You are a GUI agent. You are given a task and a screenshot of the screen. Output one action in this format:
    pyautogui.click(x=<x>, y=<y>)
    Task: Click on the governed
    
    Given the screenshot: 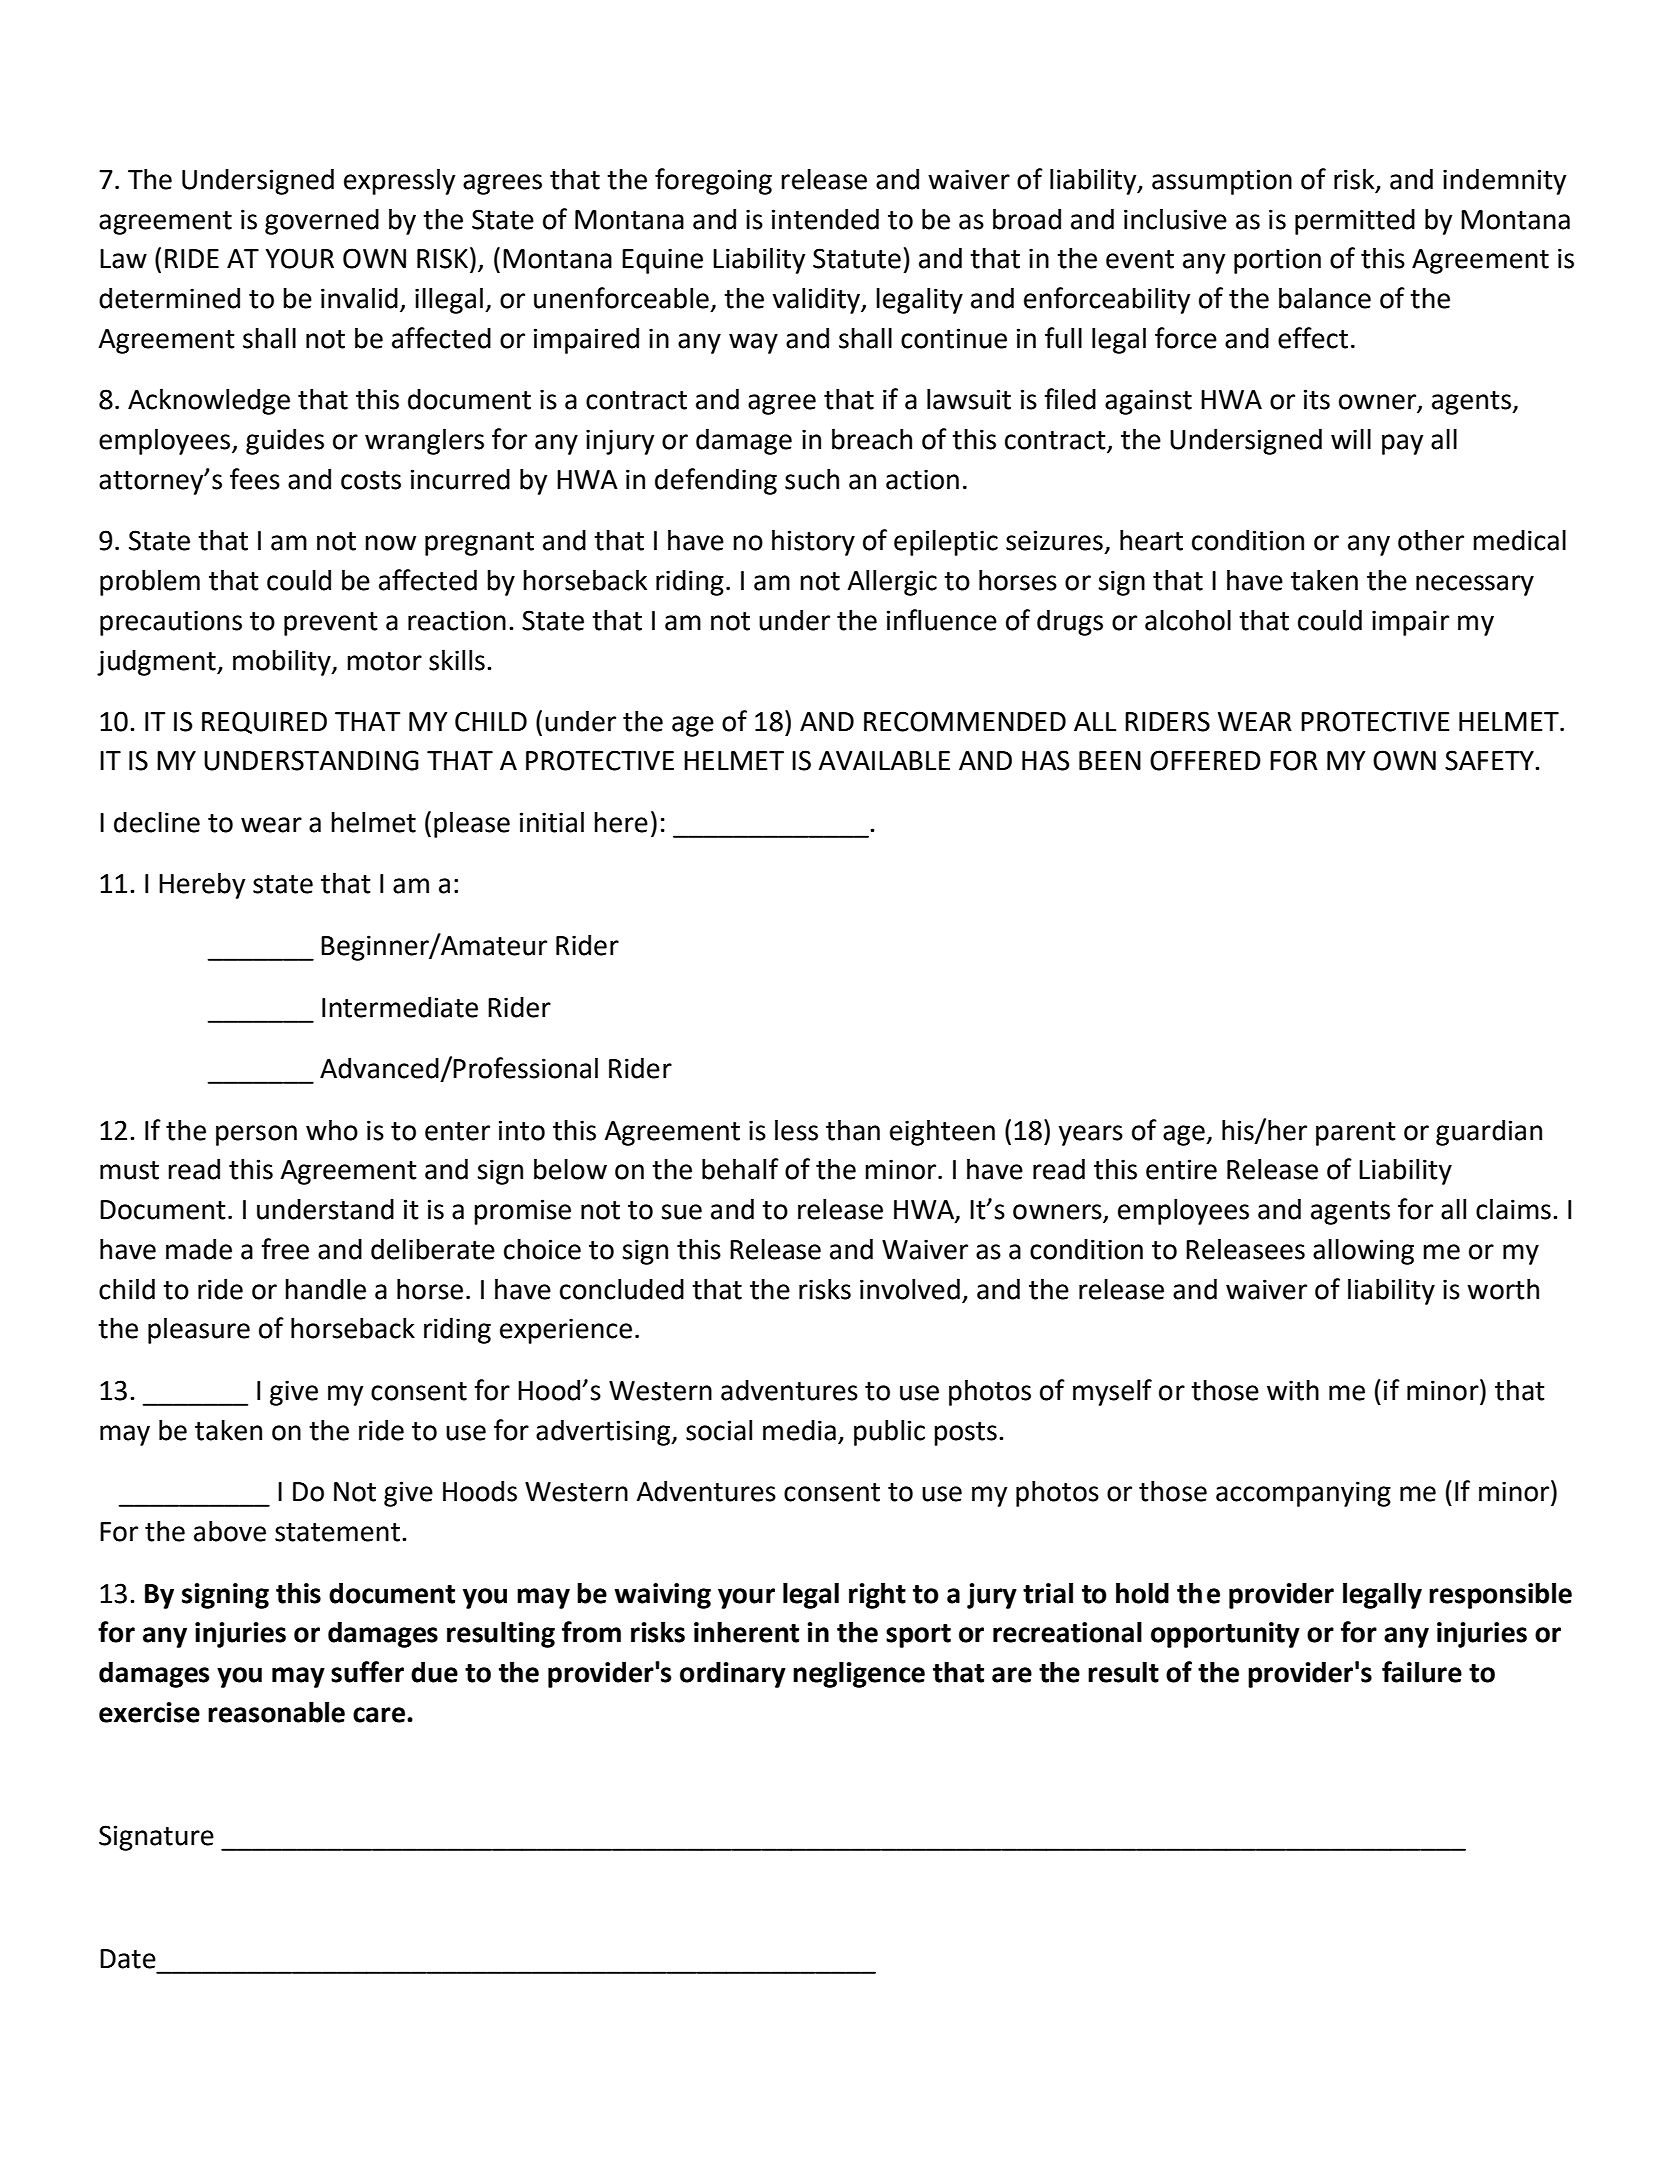 What is the action you would take?
    pyautogui.click(x=322, y=221)
